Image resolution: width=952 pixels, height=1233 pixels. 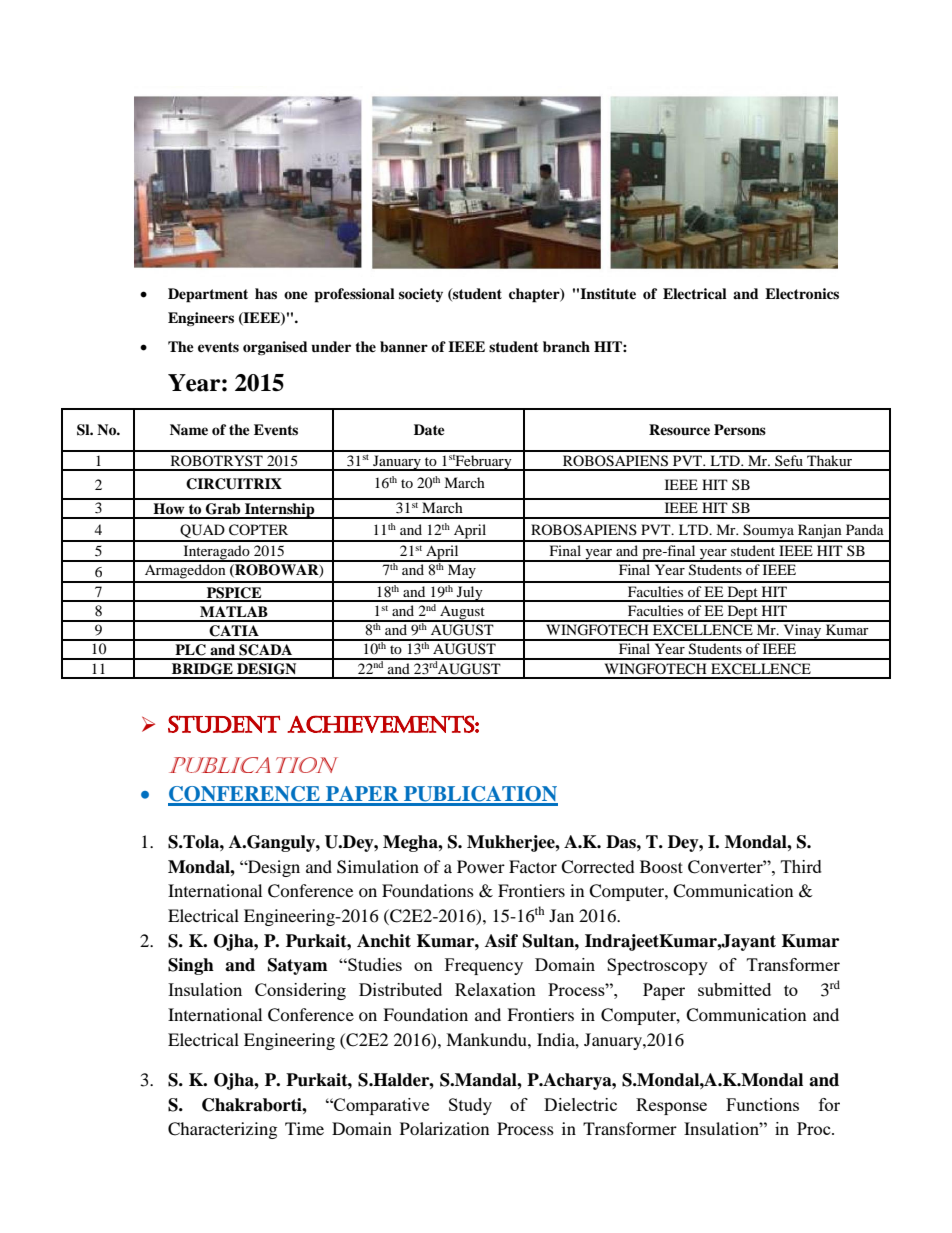 What do you see at coordinates (580, 1104) in the screenshot?
I see `Dielectric` at bounding box center [580, 1104].
